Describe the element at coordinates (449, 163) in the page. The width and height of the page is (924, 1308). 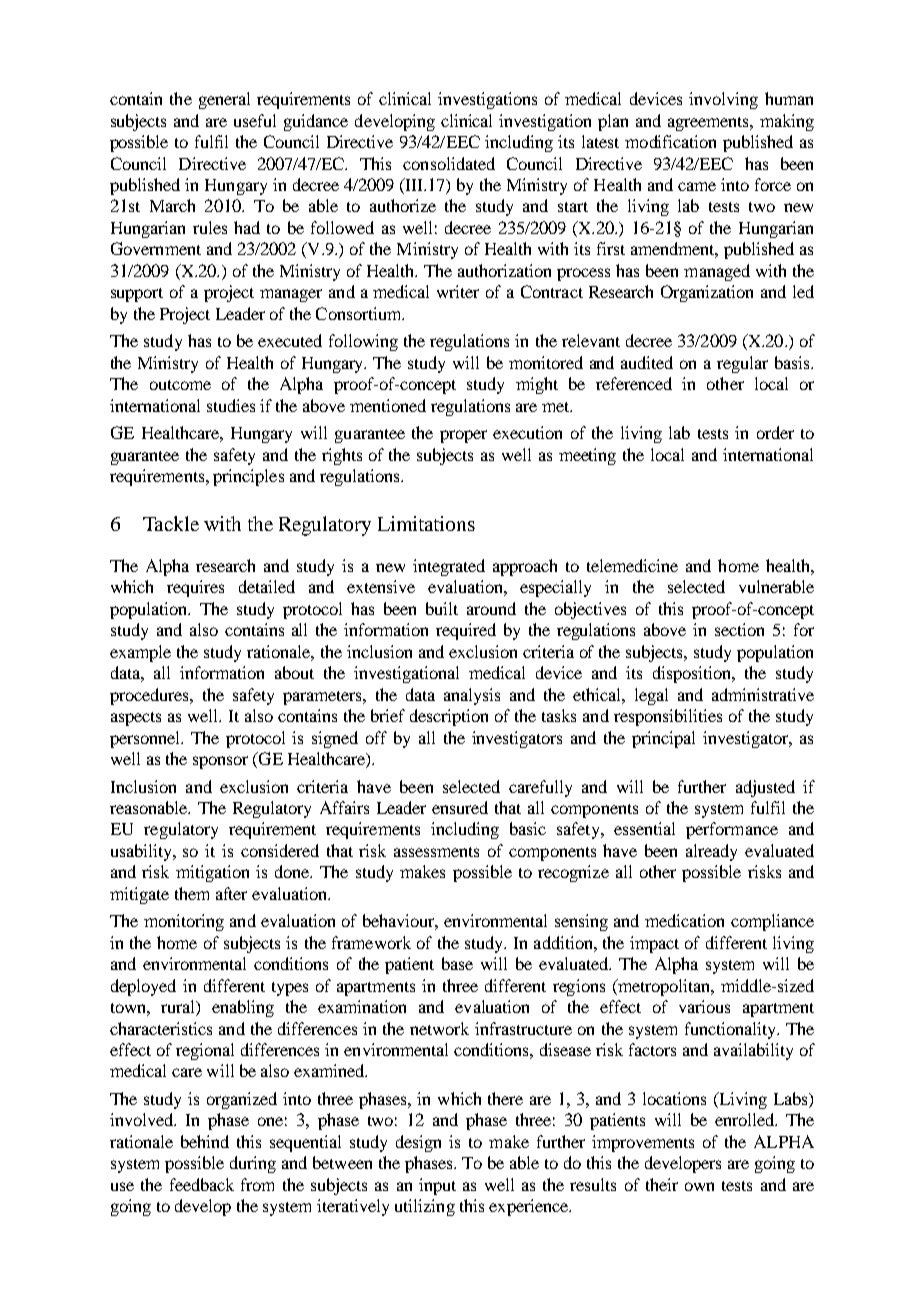
I see `consolidated` at that location.
